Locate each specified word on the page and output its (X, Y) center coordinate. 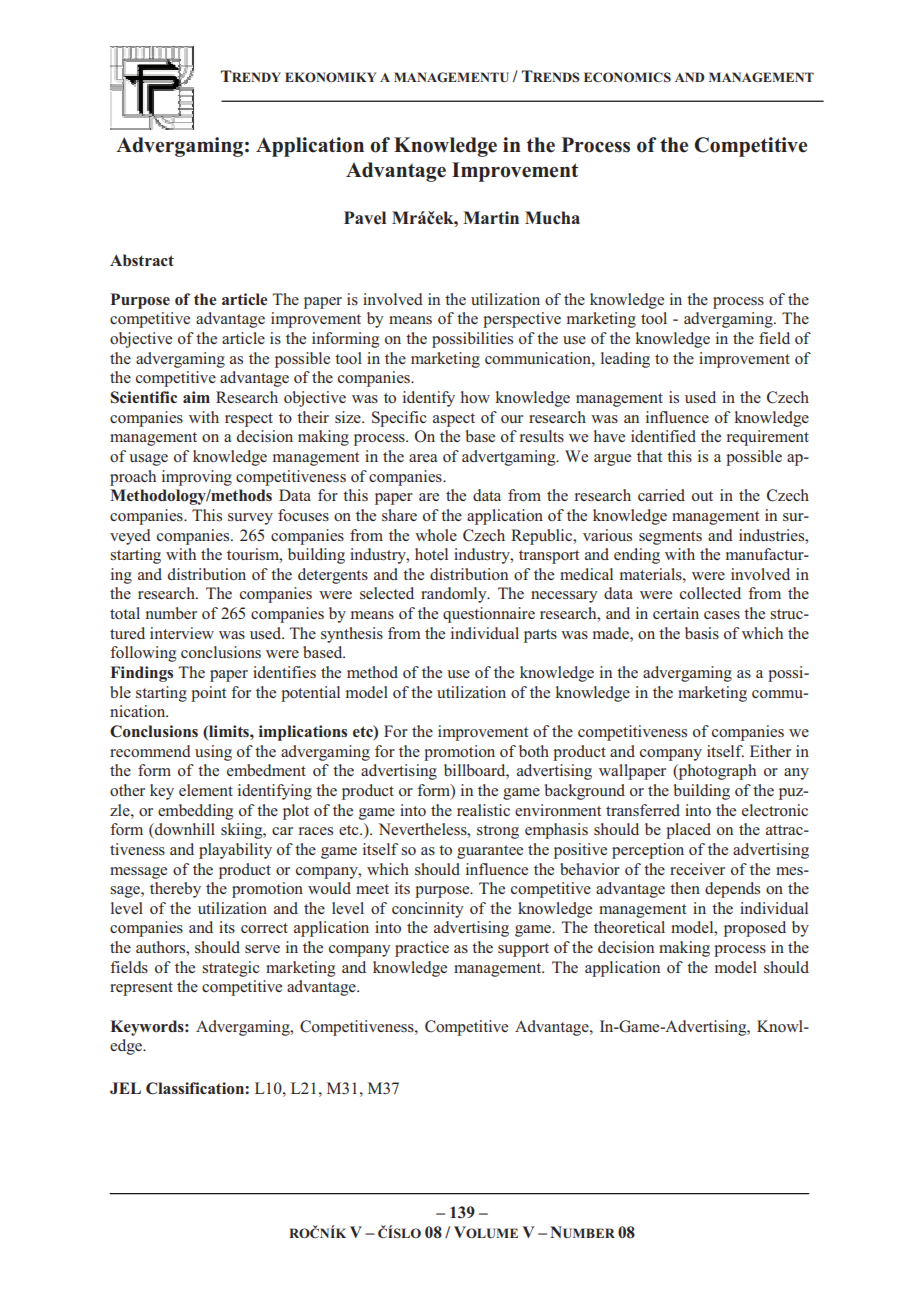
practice (422, 949)
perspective (522, 320)
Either (770, 751)
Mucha (552, 217)
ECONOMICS (627, 77)
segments (670, 538)
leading (625, 360)
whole (436, 535)
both (534, 751)
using (213, 753)
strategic (231, 969)
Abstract (142, 260)
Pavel (365, 218)
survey (250, 519)
